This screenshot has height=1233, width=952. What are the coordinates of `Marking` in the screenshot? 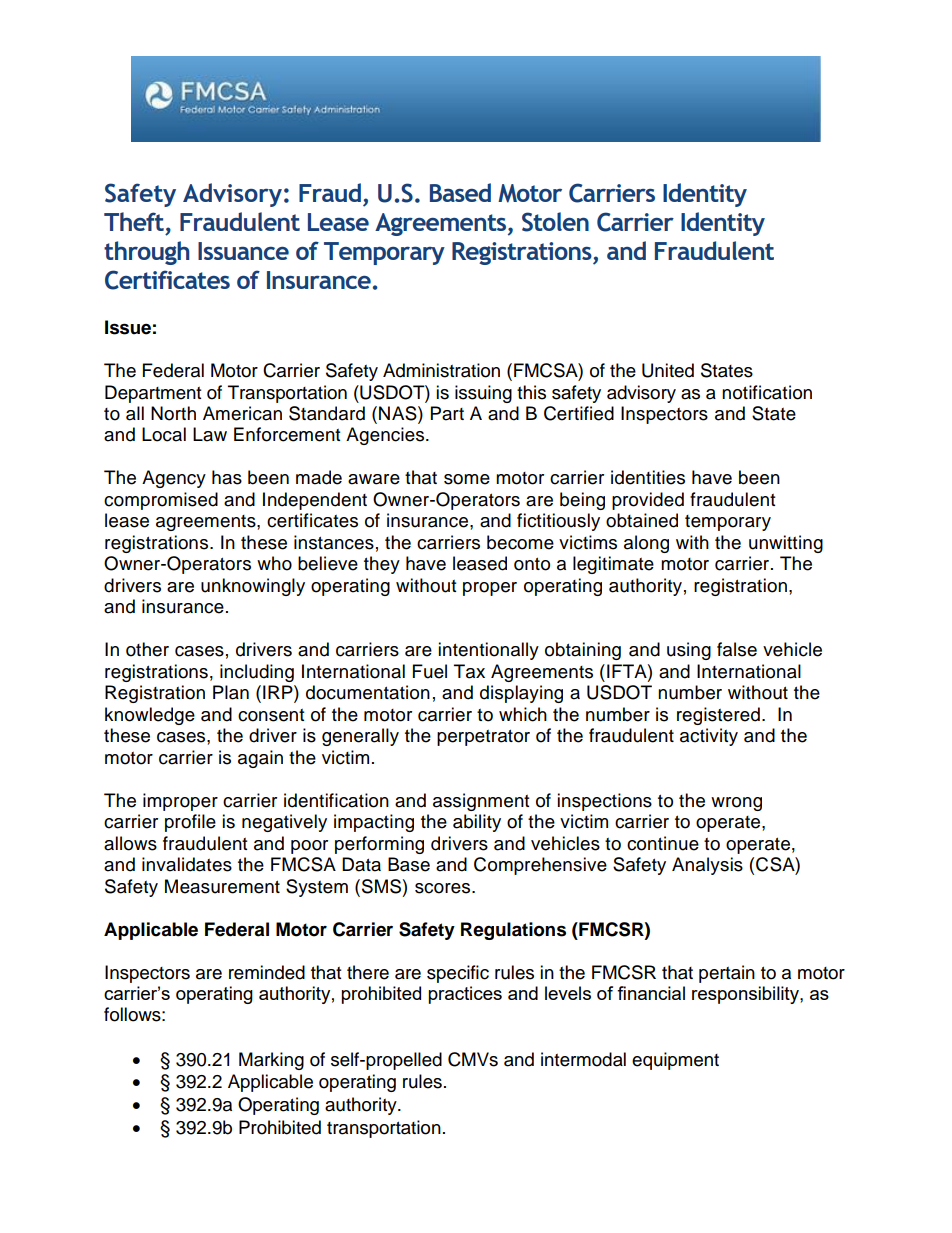 It's located at (271, 1061).
